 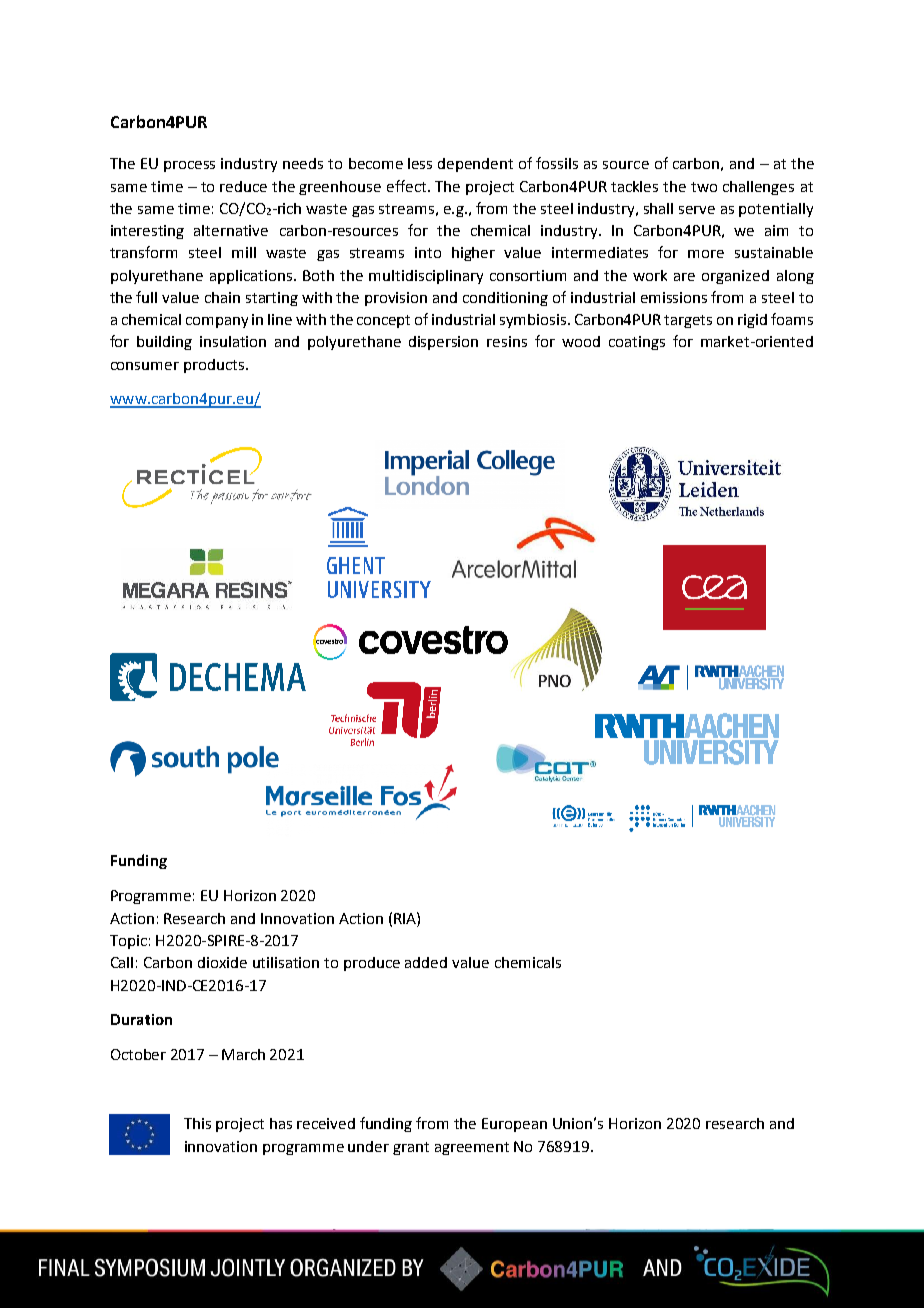 What do you see at coordinates (411, 1148) in the page?
I see `grant` at bounding box center [411, 1148].
